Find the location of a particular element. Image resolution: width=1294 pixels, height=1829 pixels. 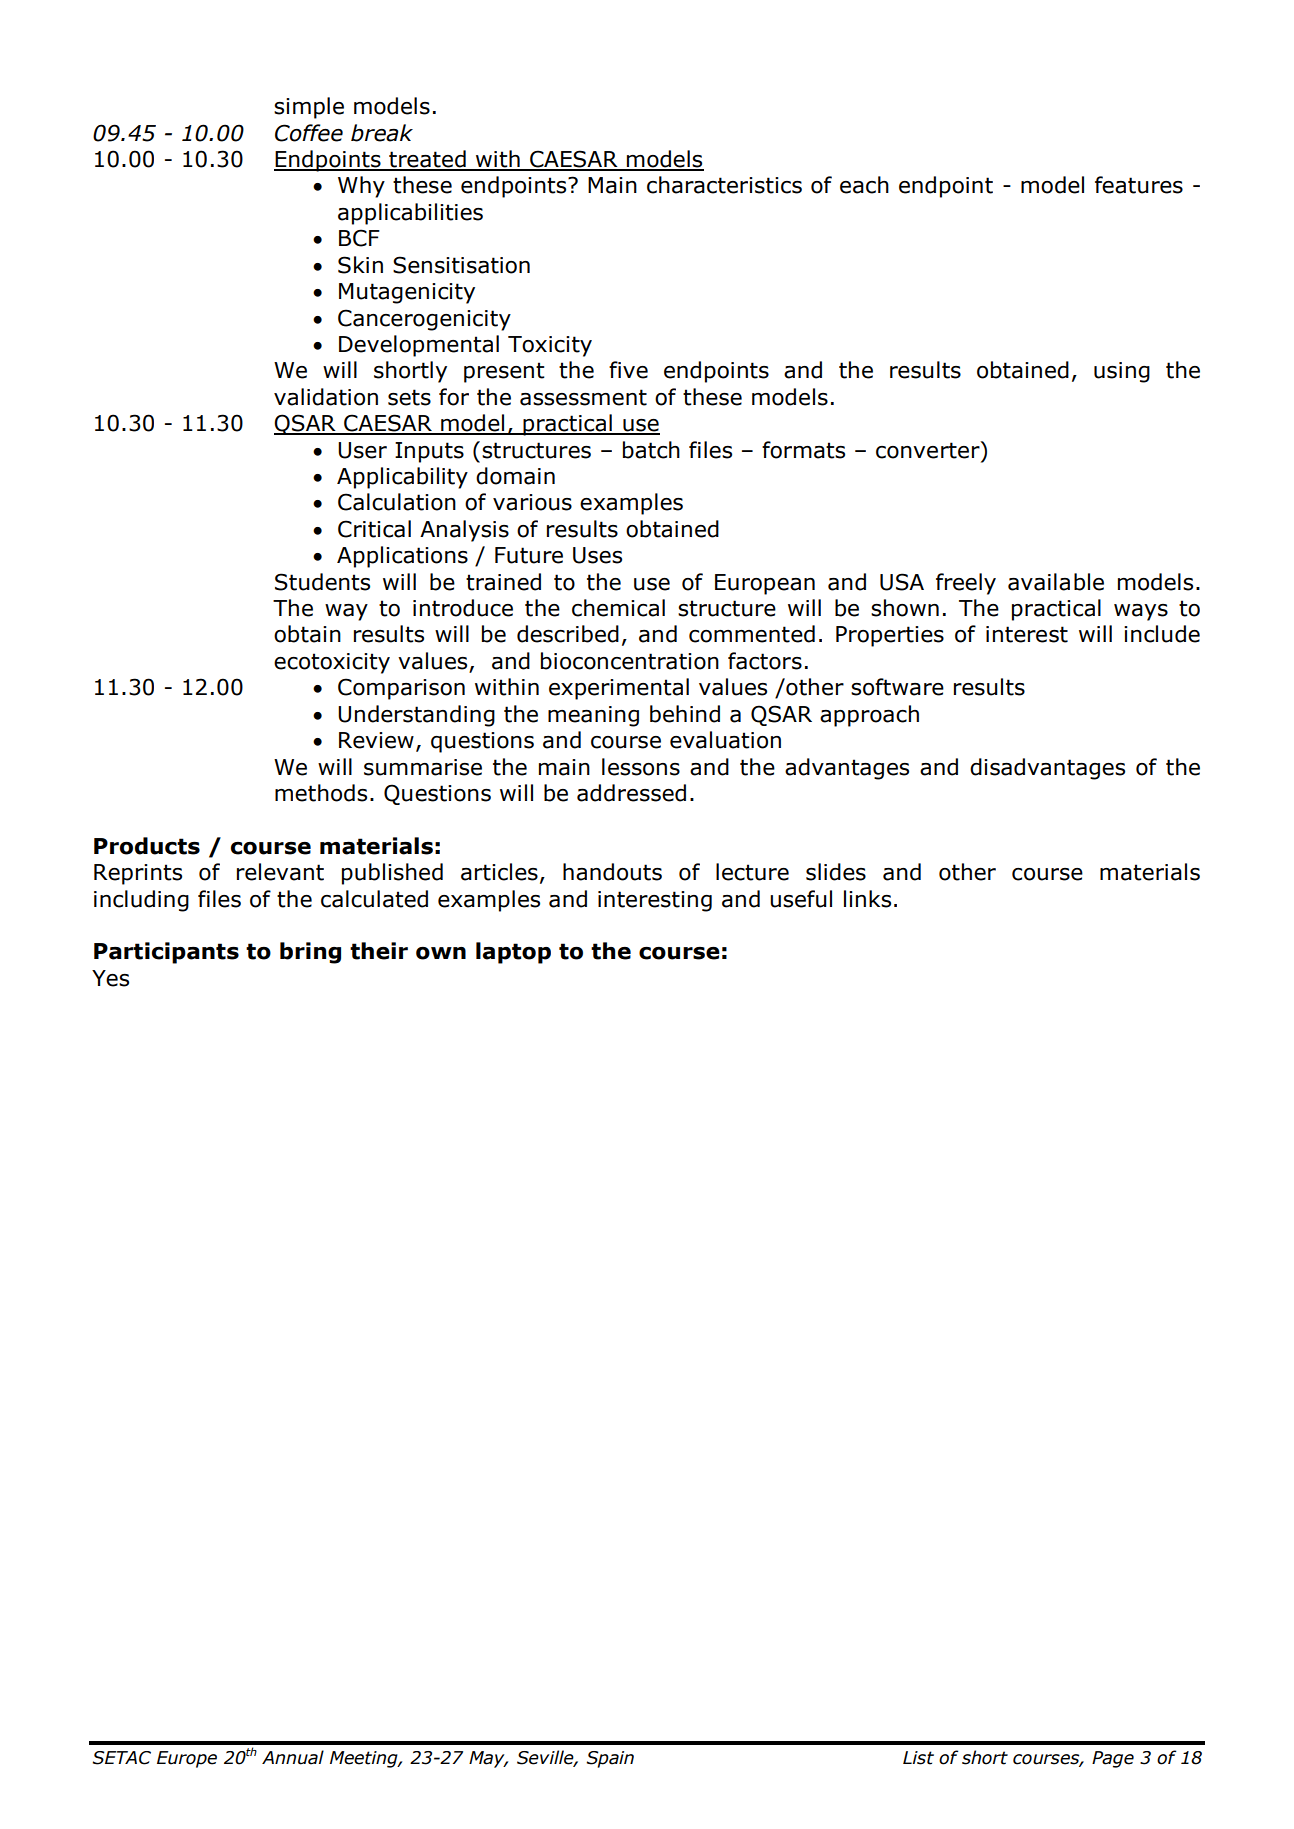

Coffee is located at coordinates (309, 133).
